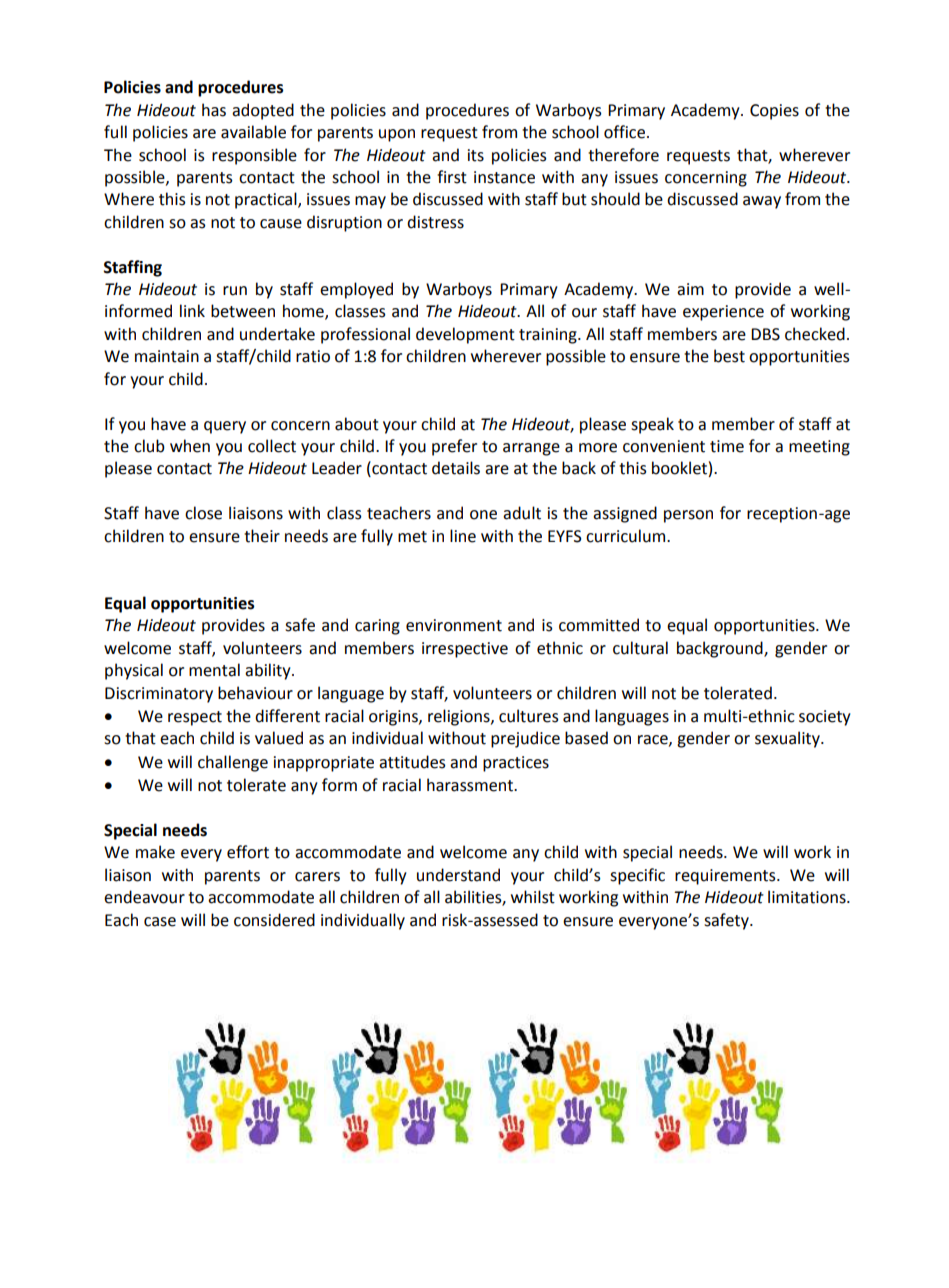 This image has height=1288, width=949. I want to click on behaviour, so click(255, 693).
